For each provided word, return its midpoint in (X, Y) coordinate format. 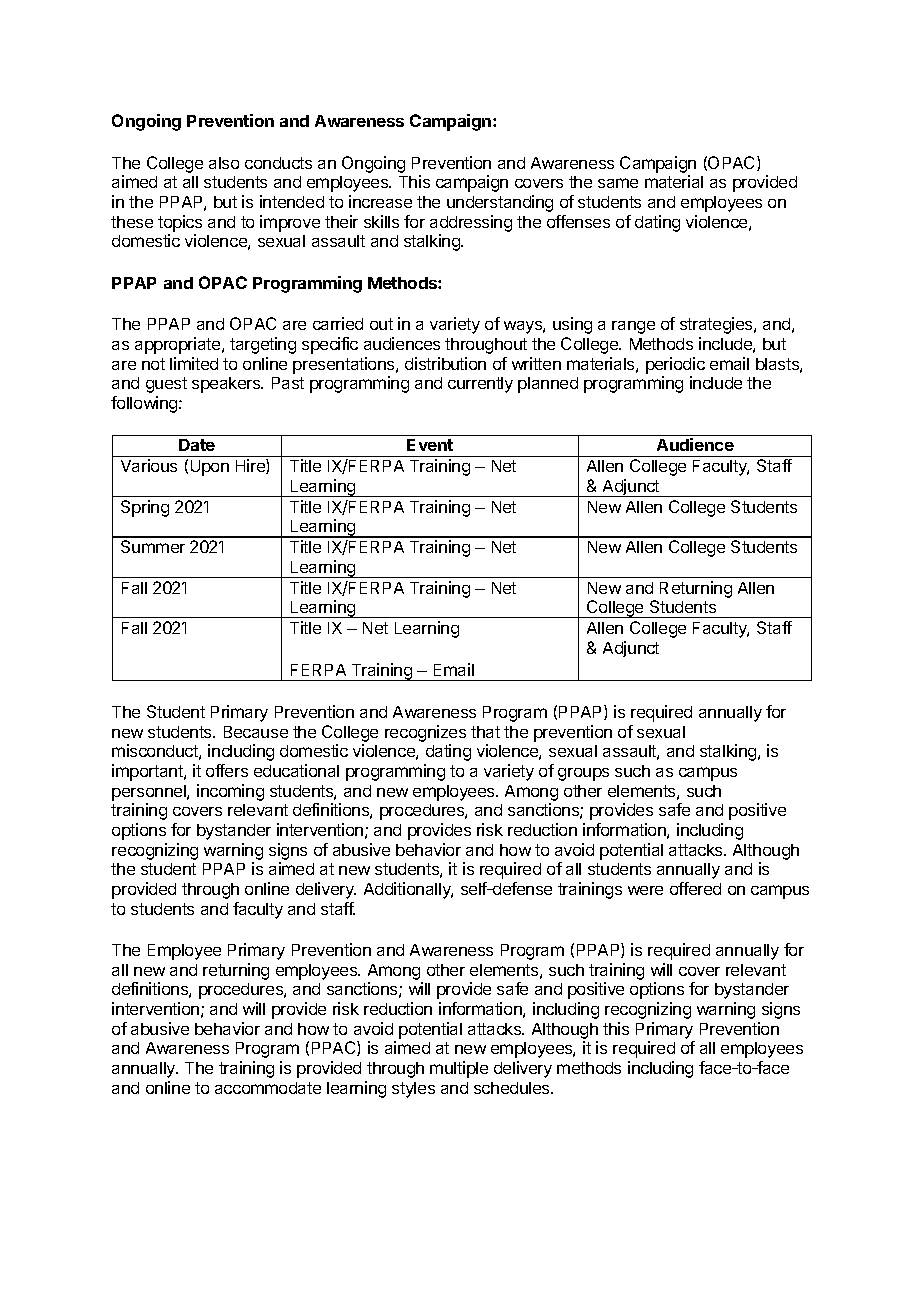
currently (480, 385)
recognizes (425, 735)
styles (413, 1090)
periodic (675, 365)
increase (380, 201)
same (618, 183)
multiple (459, 1069)
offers (227, 770)
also (224, 163)
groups (583, 774)
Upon (210, 468)
